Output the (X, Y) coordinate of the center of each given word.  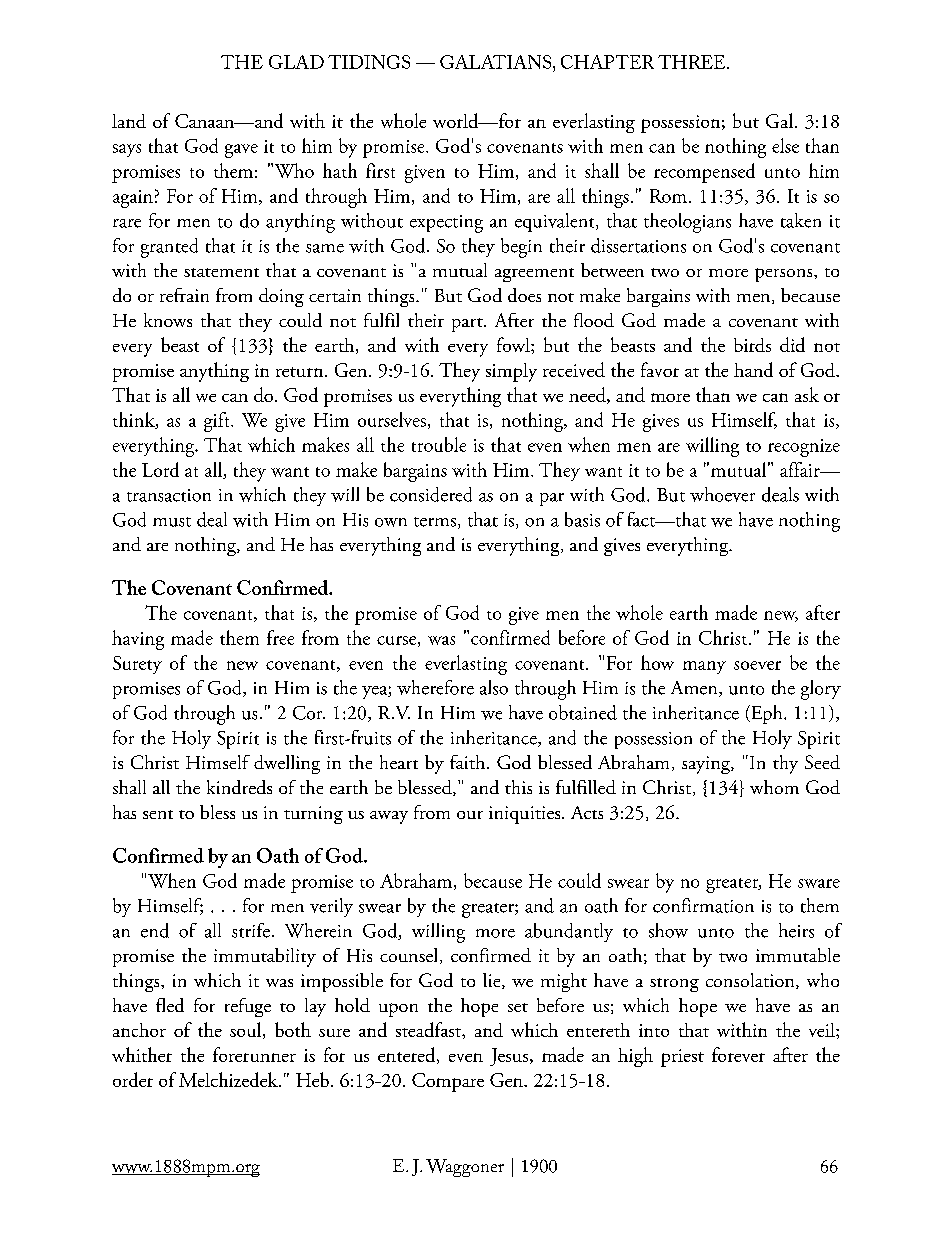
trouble (439, 444)
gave (241, 151)
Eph (767, 714)
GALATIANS (497, 62)
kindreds (239, 787)
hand (753, 369)
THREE (693, 62)
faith (469, 762)
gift (218, 422)
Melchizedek (229, 1079)
